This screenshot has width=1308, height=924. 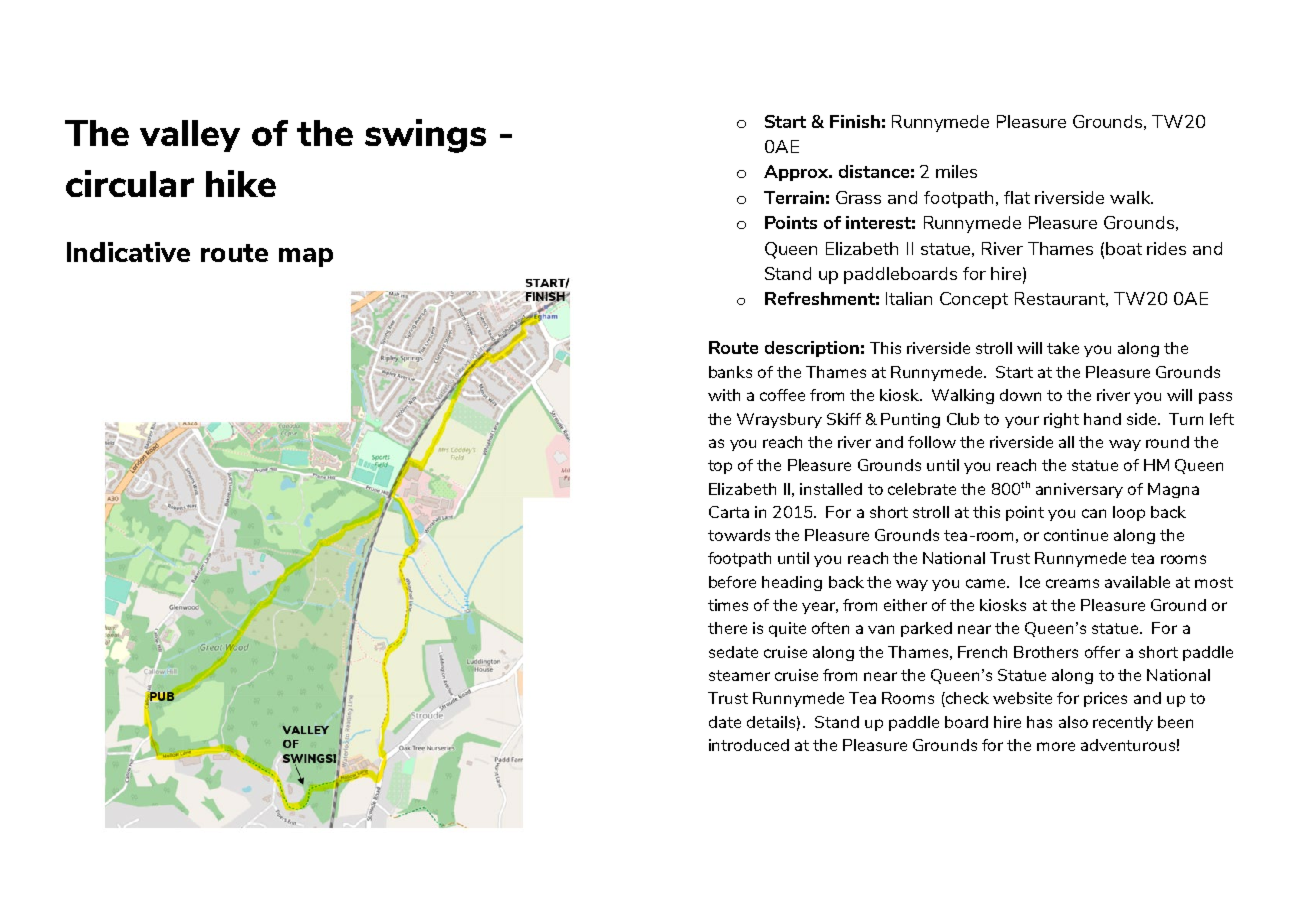 I want to click on top, so click(x=720, y=467).
